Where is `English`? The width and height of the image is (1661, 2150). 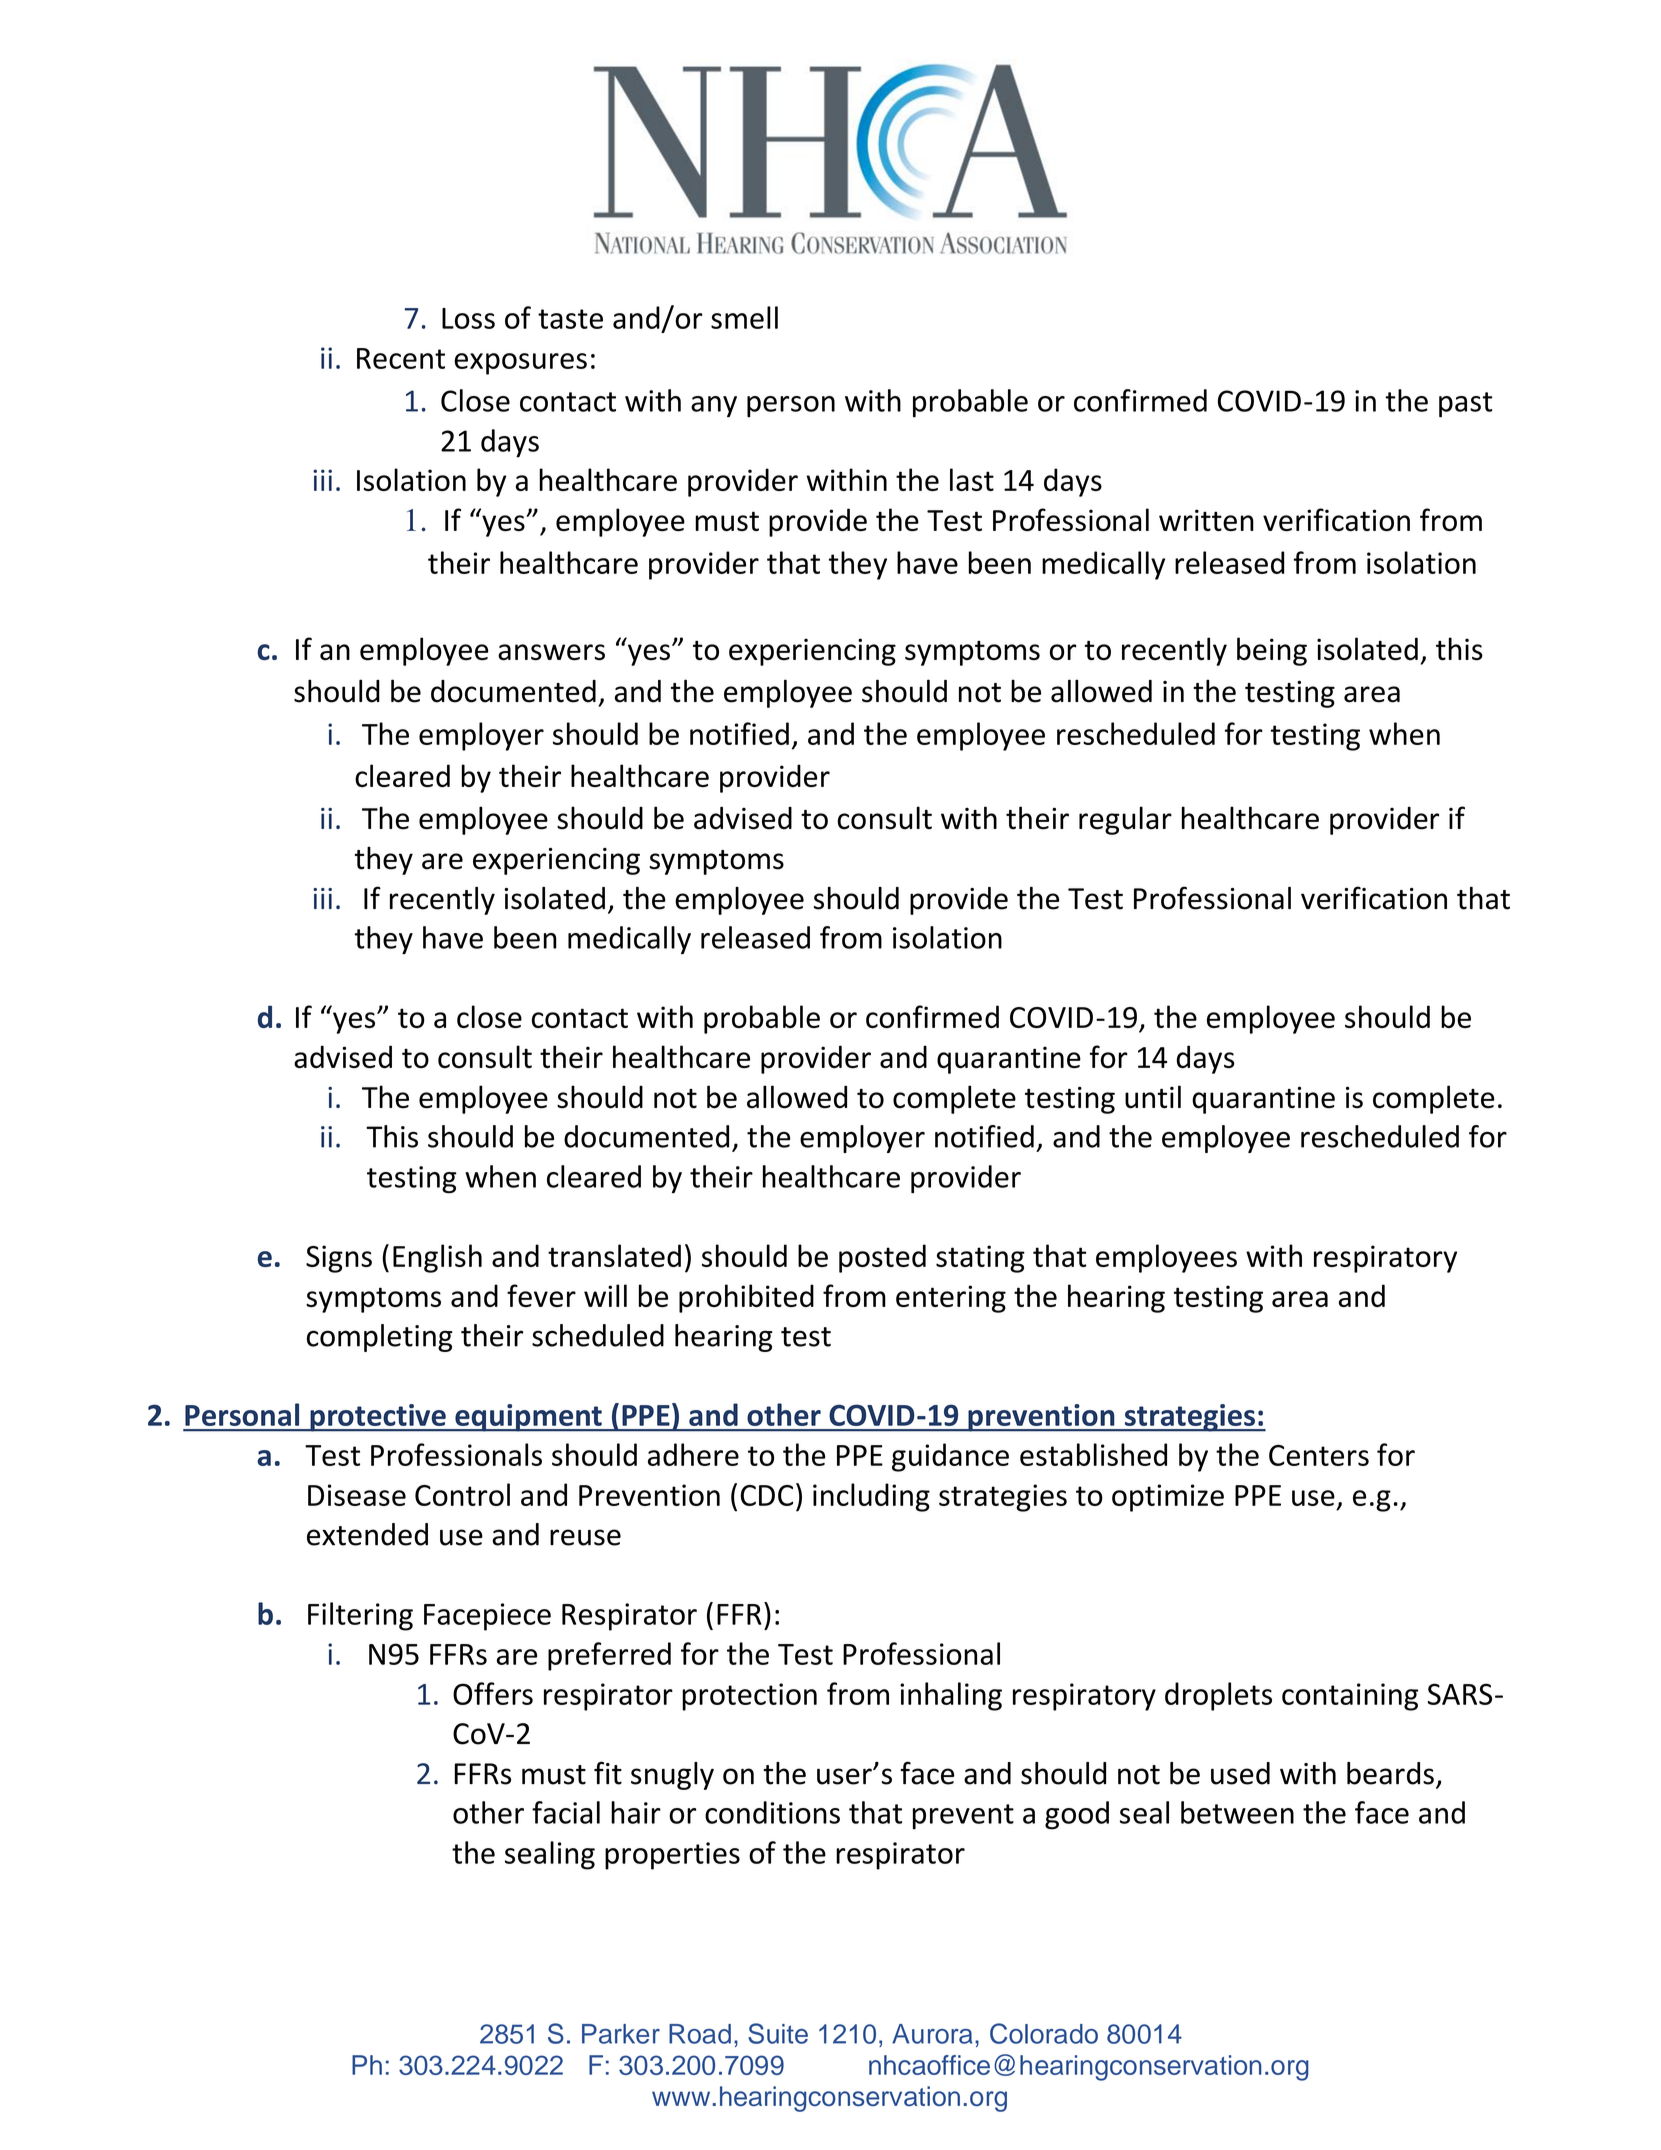 English is located at coordinates (437, 1258).
